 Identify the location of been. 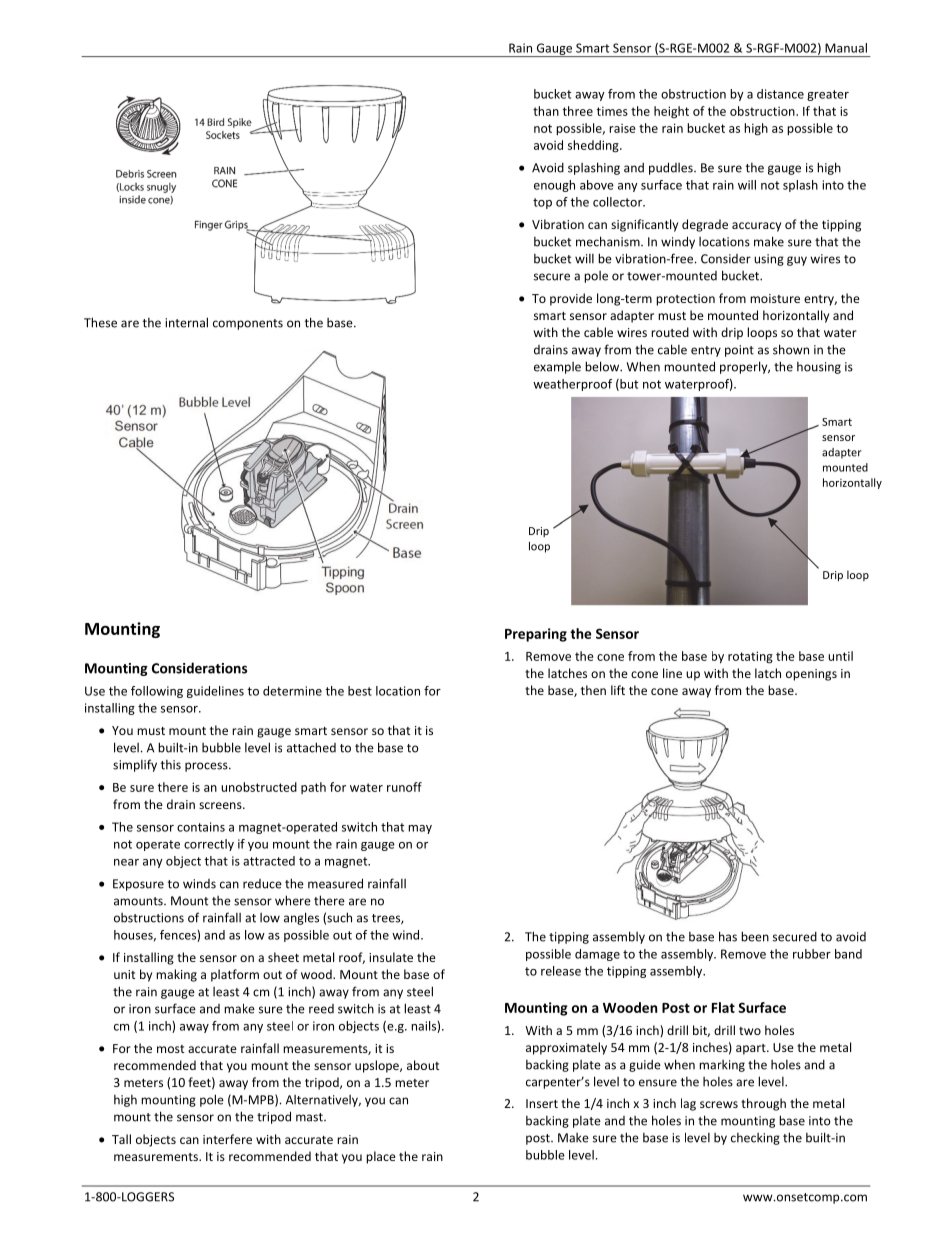
(755, 936).
